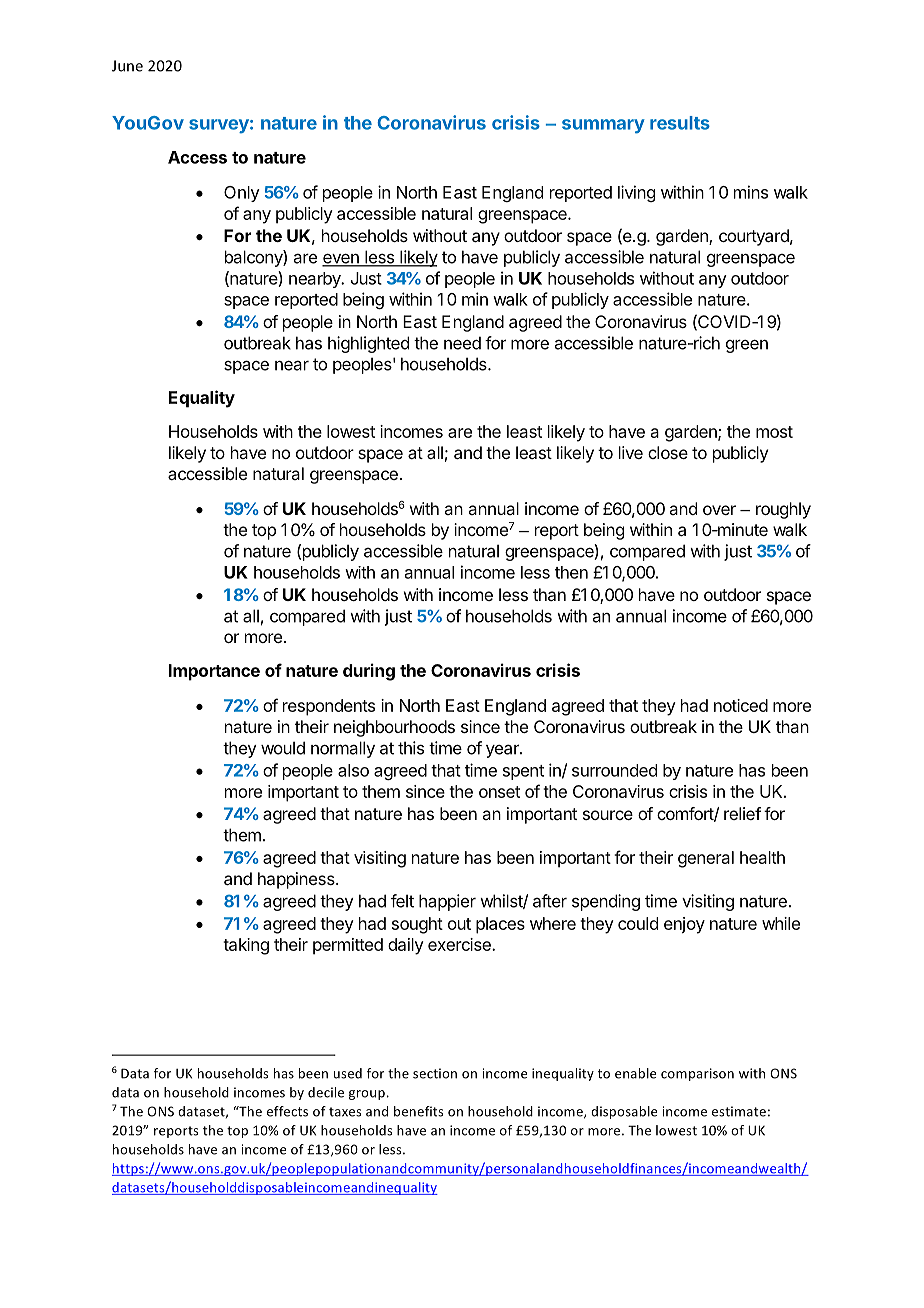 The image size is (924, 1308). What do you see at coordinates (680, 123) in the screenshot?
I see `results` at bounding box center [680, 123].
